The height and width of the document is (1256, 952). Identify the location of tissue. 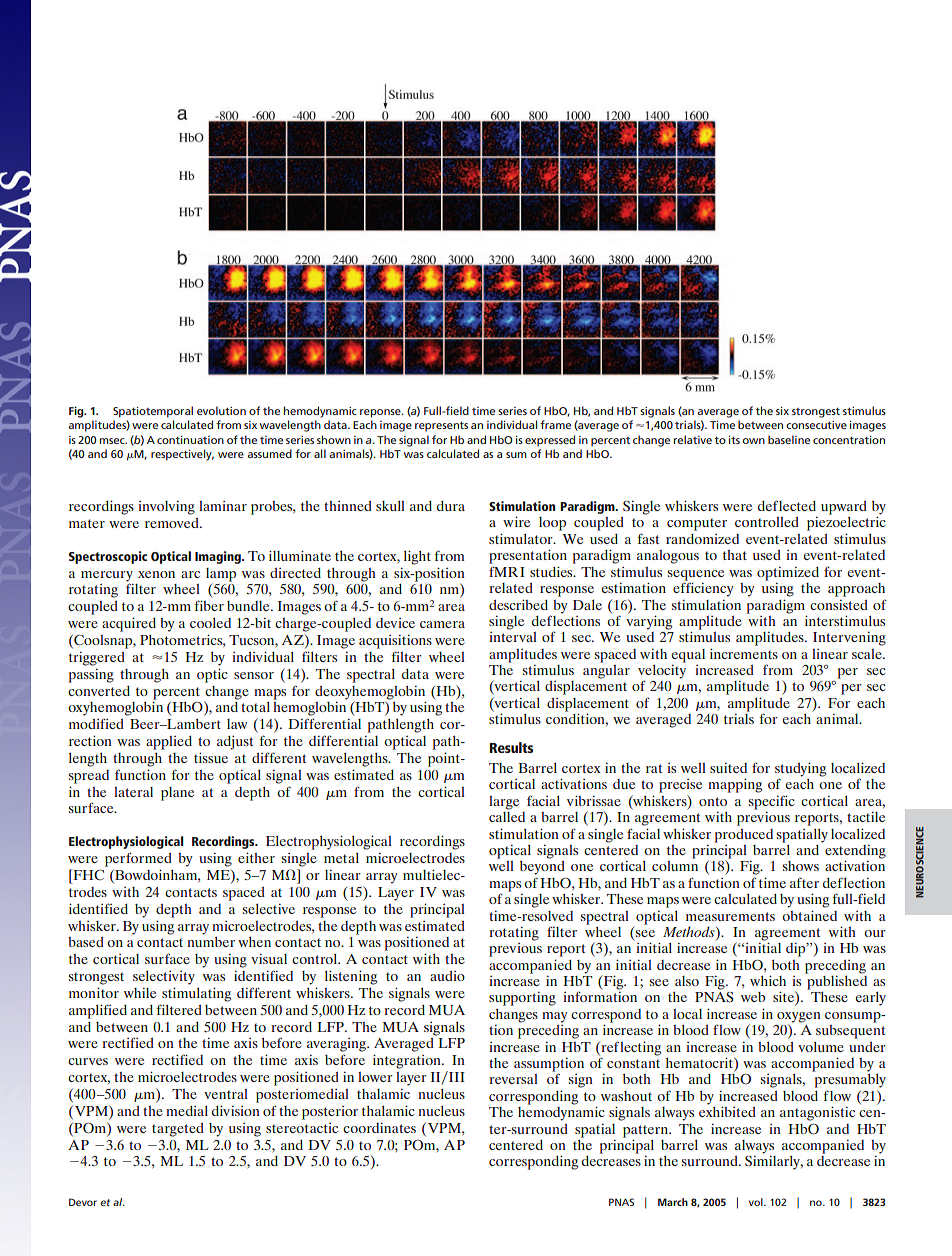
(211, 757).
